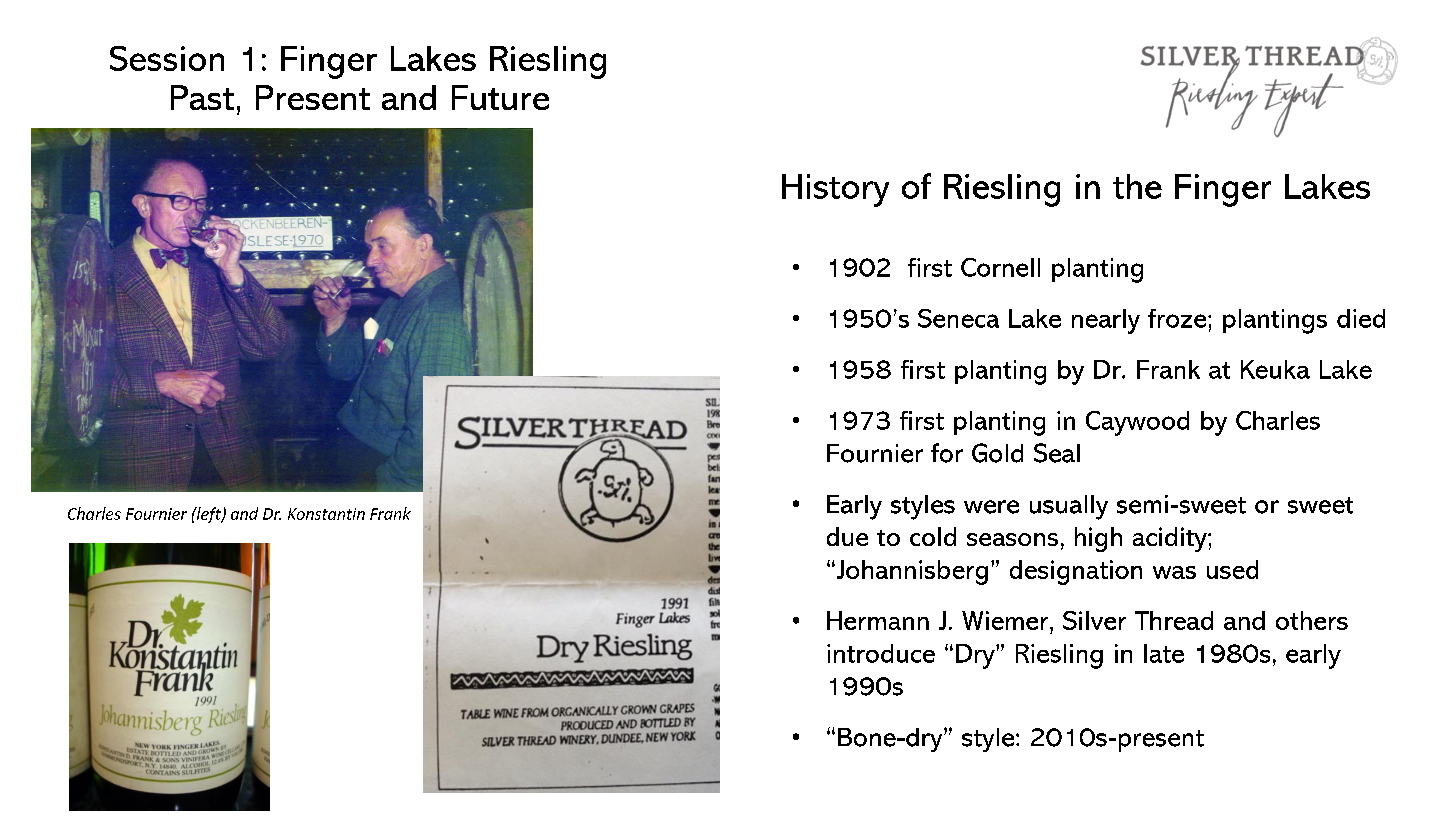  Describe the element at coordinates (1178, 318) in the screenshot. I see `froze` at that location.
